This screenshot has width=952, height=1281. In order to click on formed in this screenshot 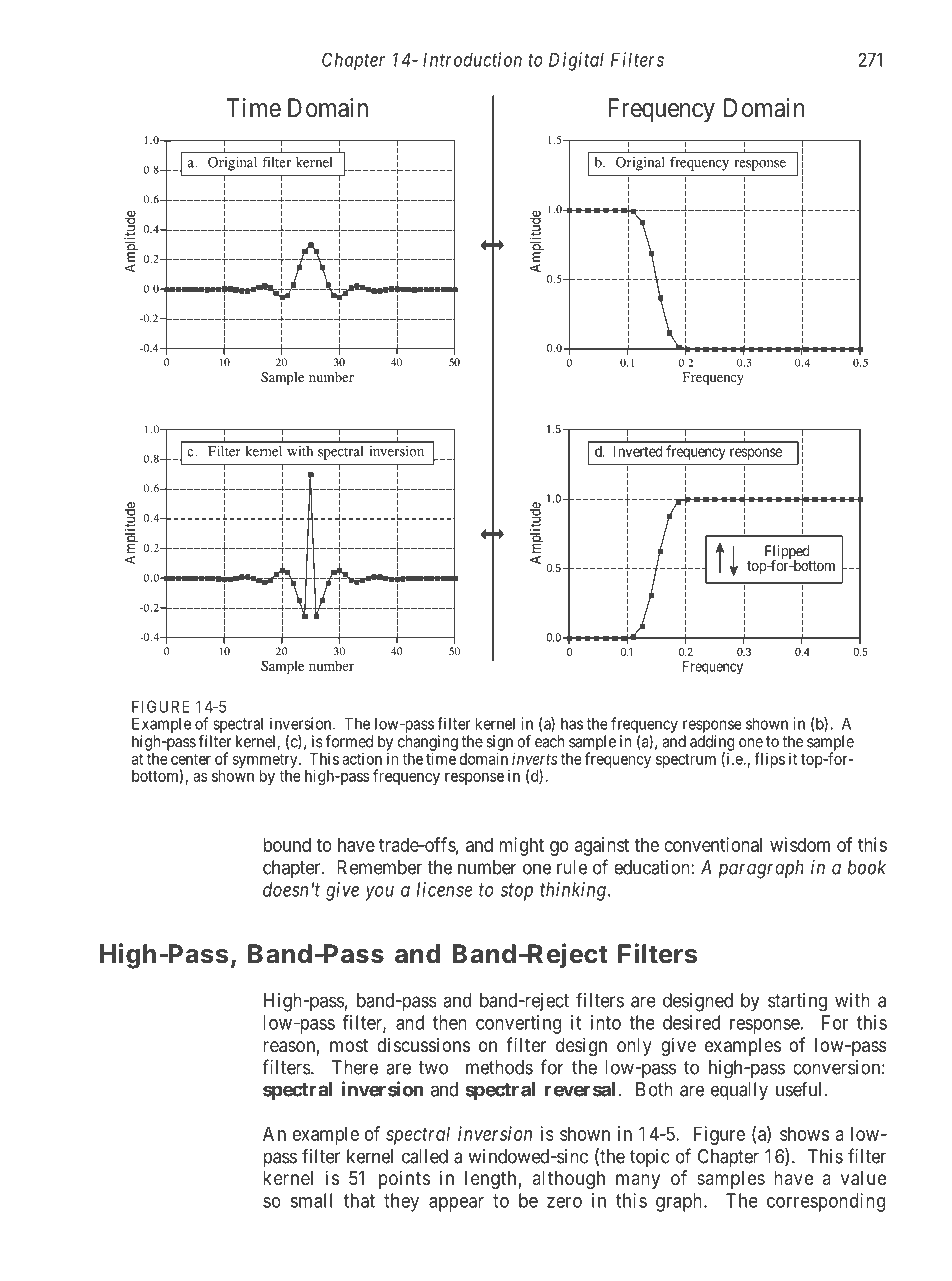, I will do `click(349, 741)`.
